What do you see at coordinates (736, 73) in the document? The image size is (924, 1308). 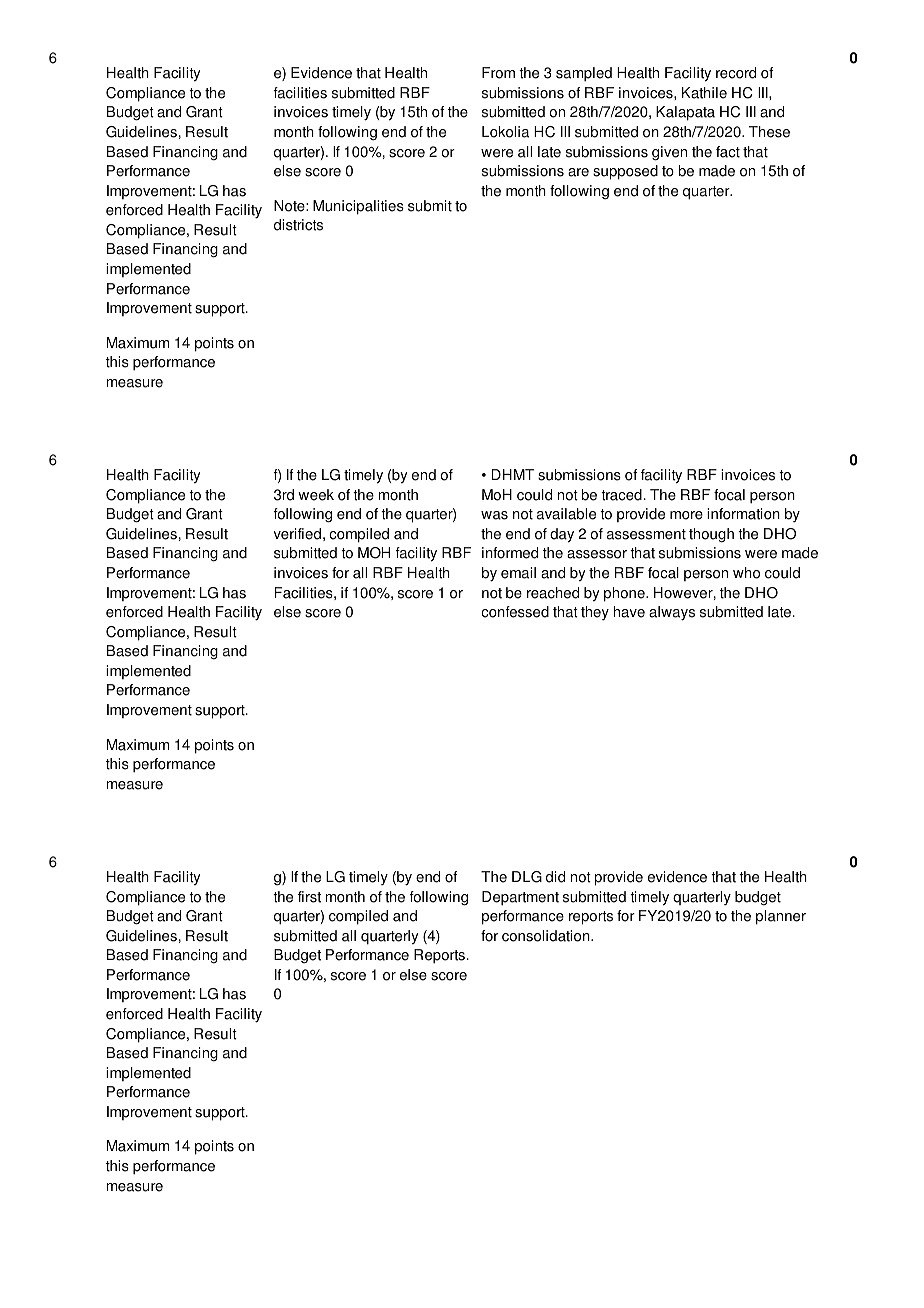 I see `record` at bounding box center [736, 73].
